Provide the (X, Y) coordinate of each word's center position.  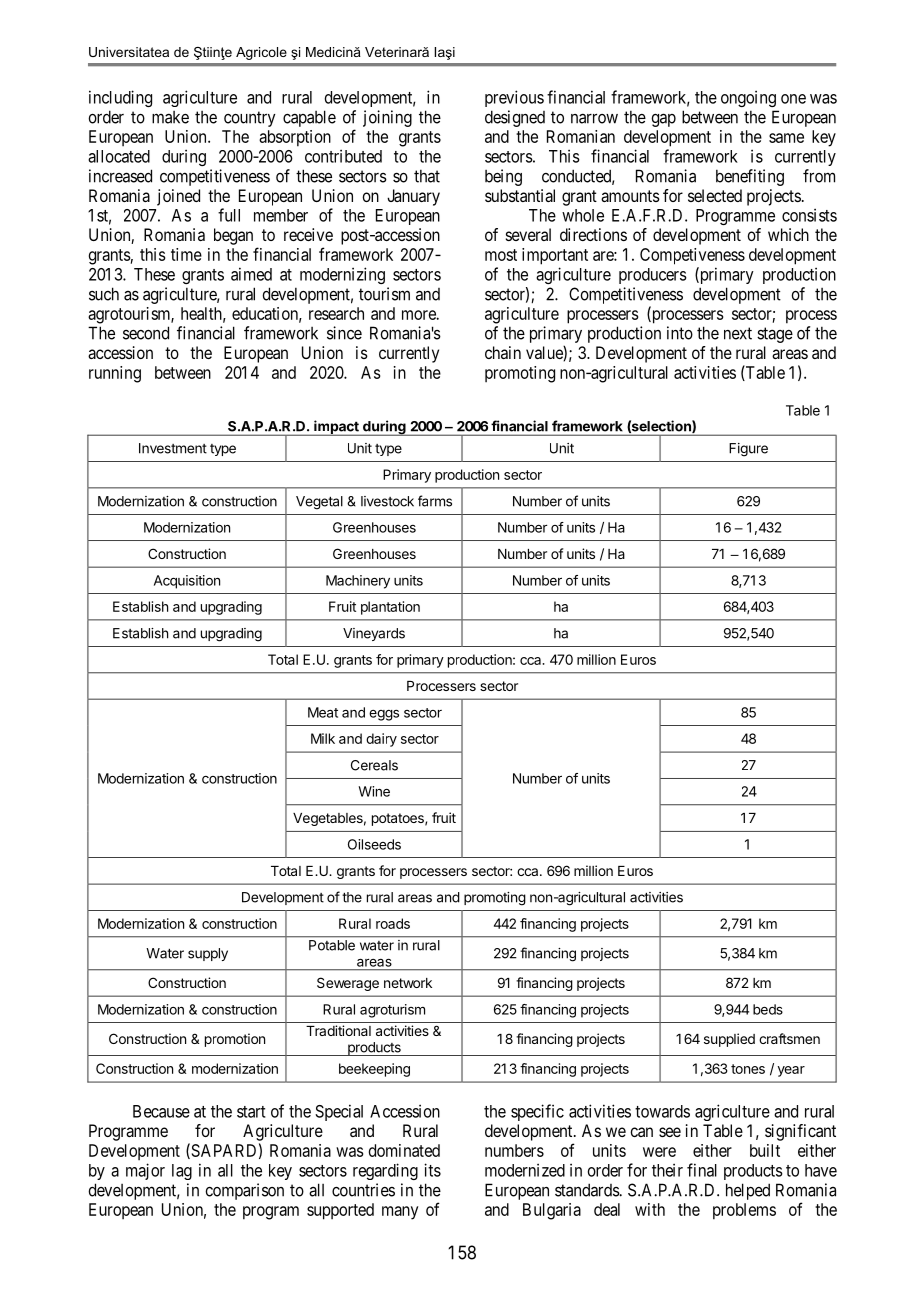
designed (515, 118)
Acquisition (187, 582)
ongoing (748, 98)
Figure (748, 450)
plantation (390, 608)
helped (748, 1191)
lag (182, 1172)
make (170, 117)
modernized (525, 1170)
